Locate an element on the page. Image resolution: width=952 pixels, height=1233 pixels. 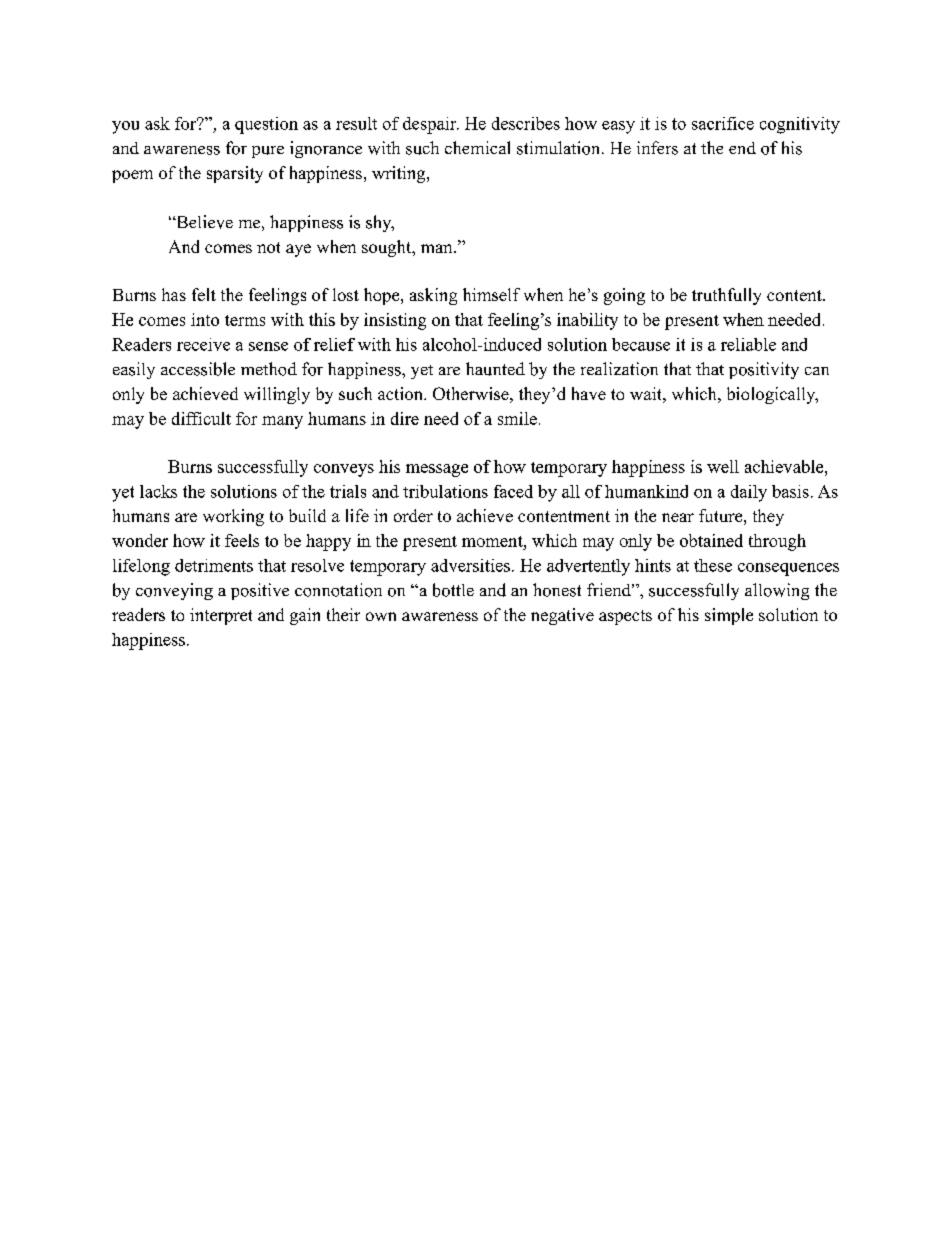
message is located at coordinates (437, 470).
